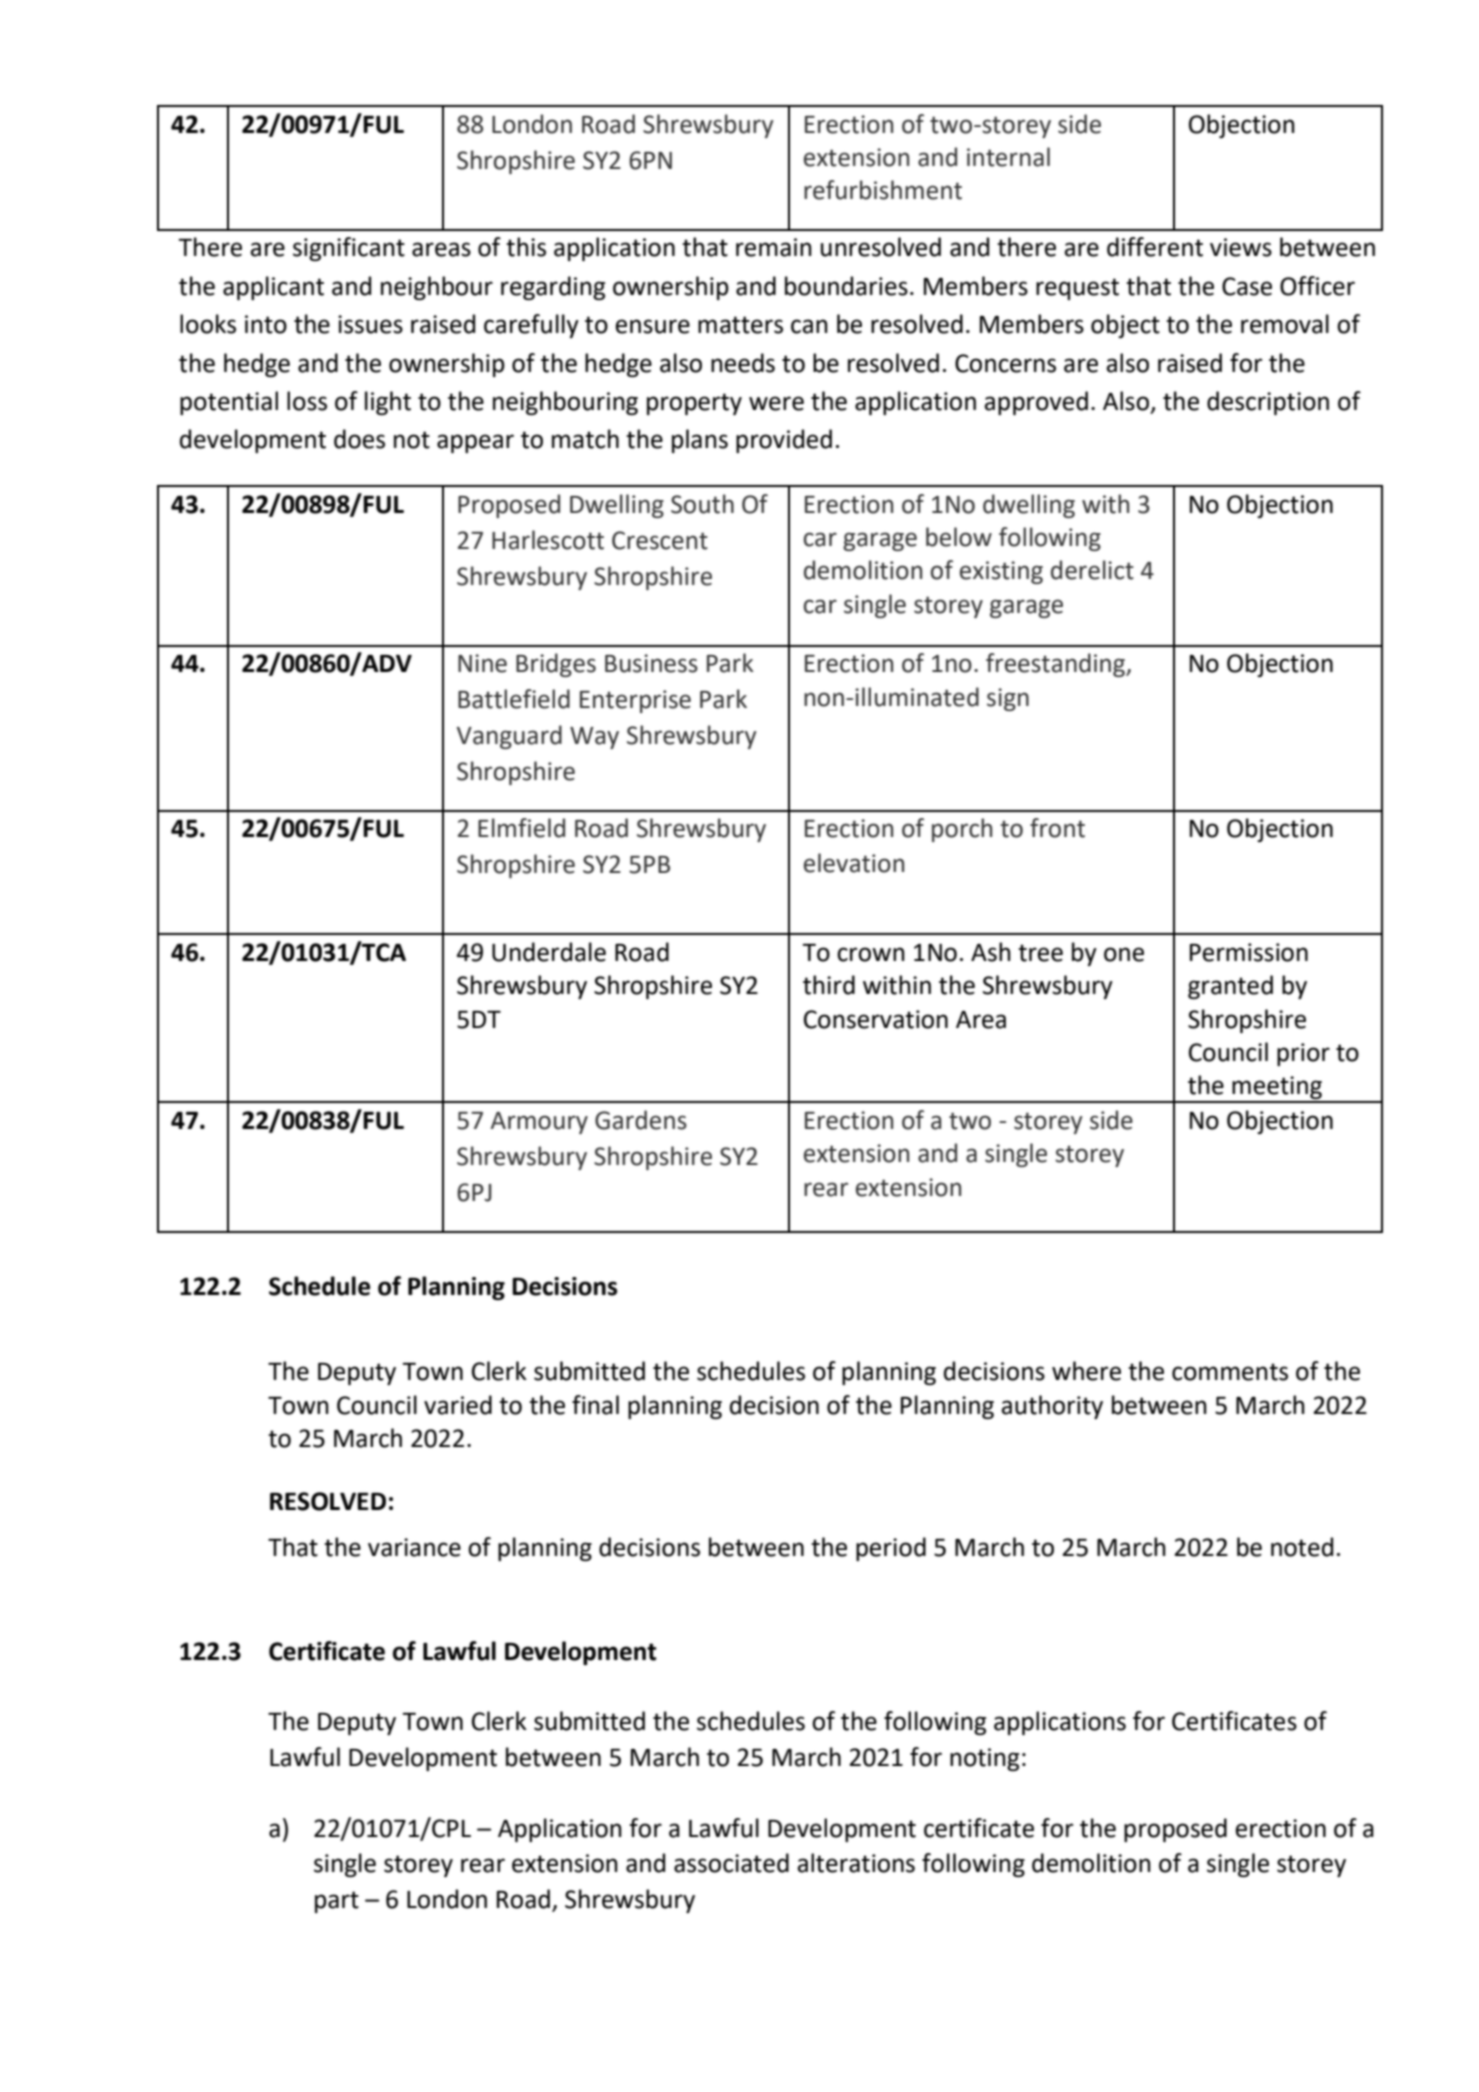 The image size is (1479, 2092). I want to click on Nine, so click(482, 663).
